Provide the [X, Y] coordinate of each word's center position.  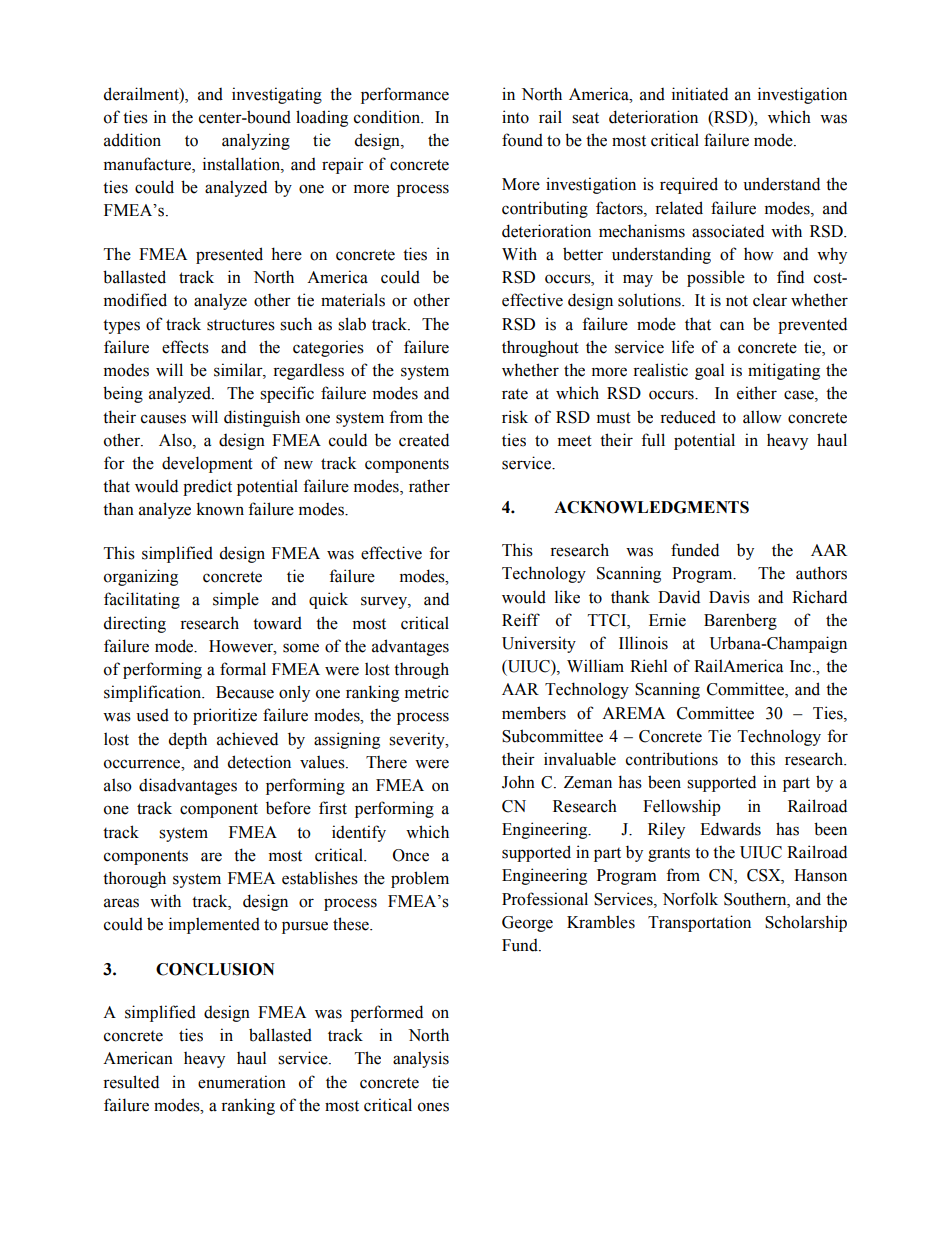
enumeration [242, 1082]
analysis [421, 1059]
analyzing [256, 141]
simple [236, 600]
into [515, 117]
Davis [729, 597]
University [539, 644]
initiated [700, 94]
